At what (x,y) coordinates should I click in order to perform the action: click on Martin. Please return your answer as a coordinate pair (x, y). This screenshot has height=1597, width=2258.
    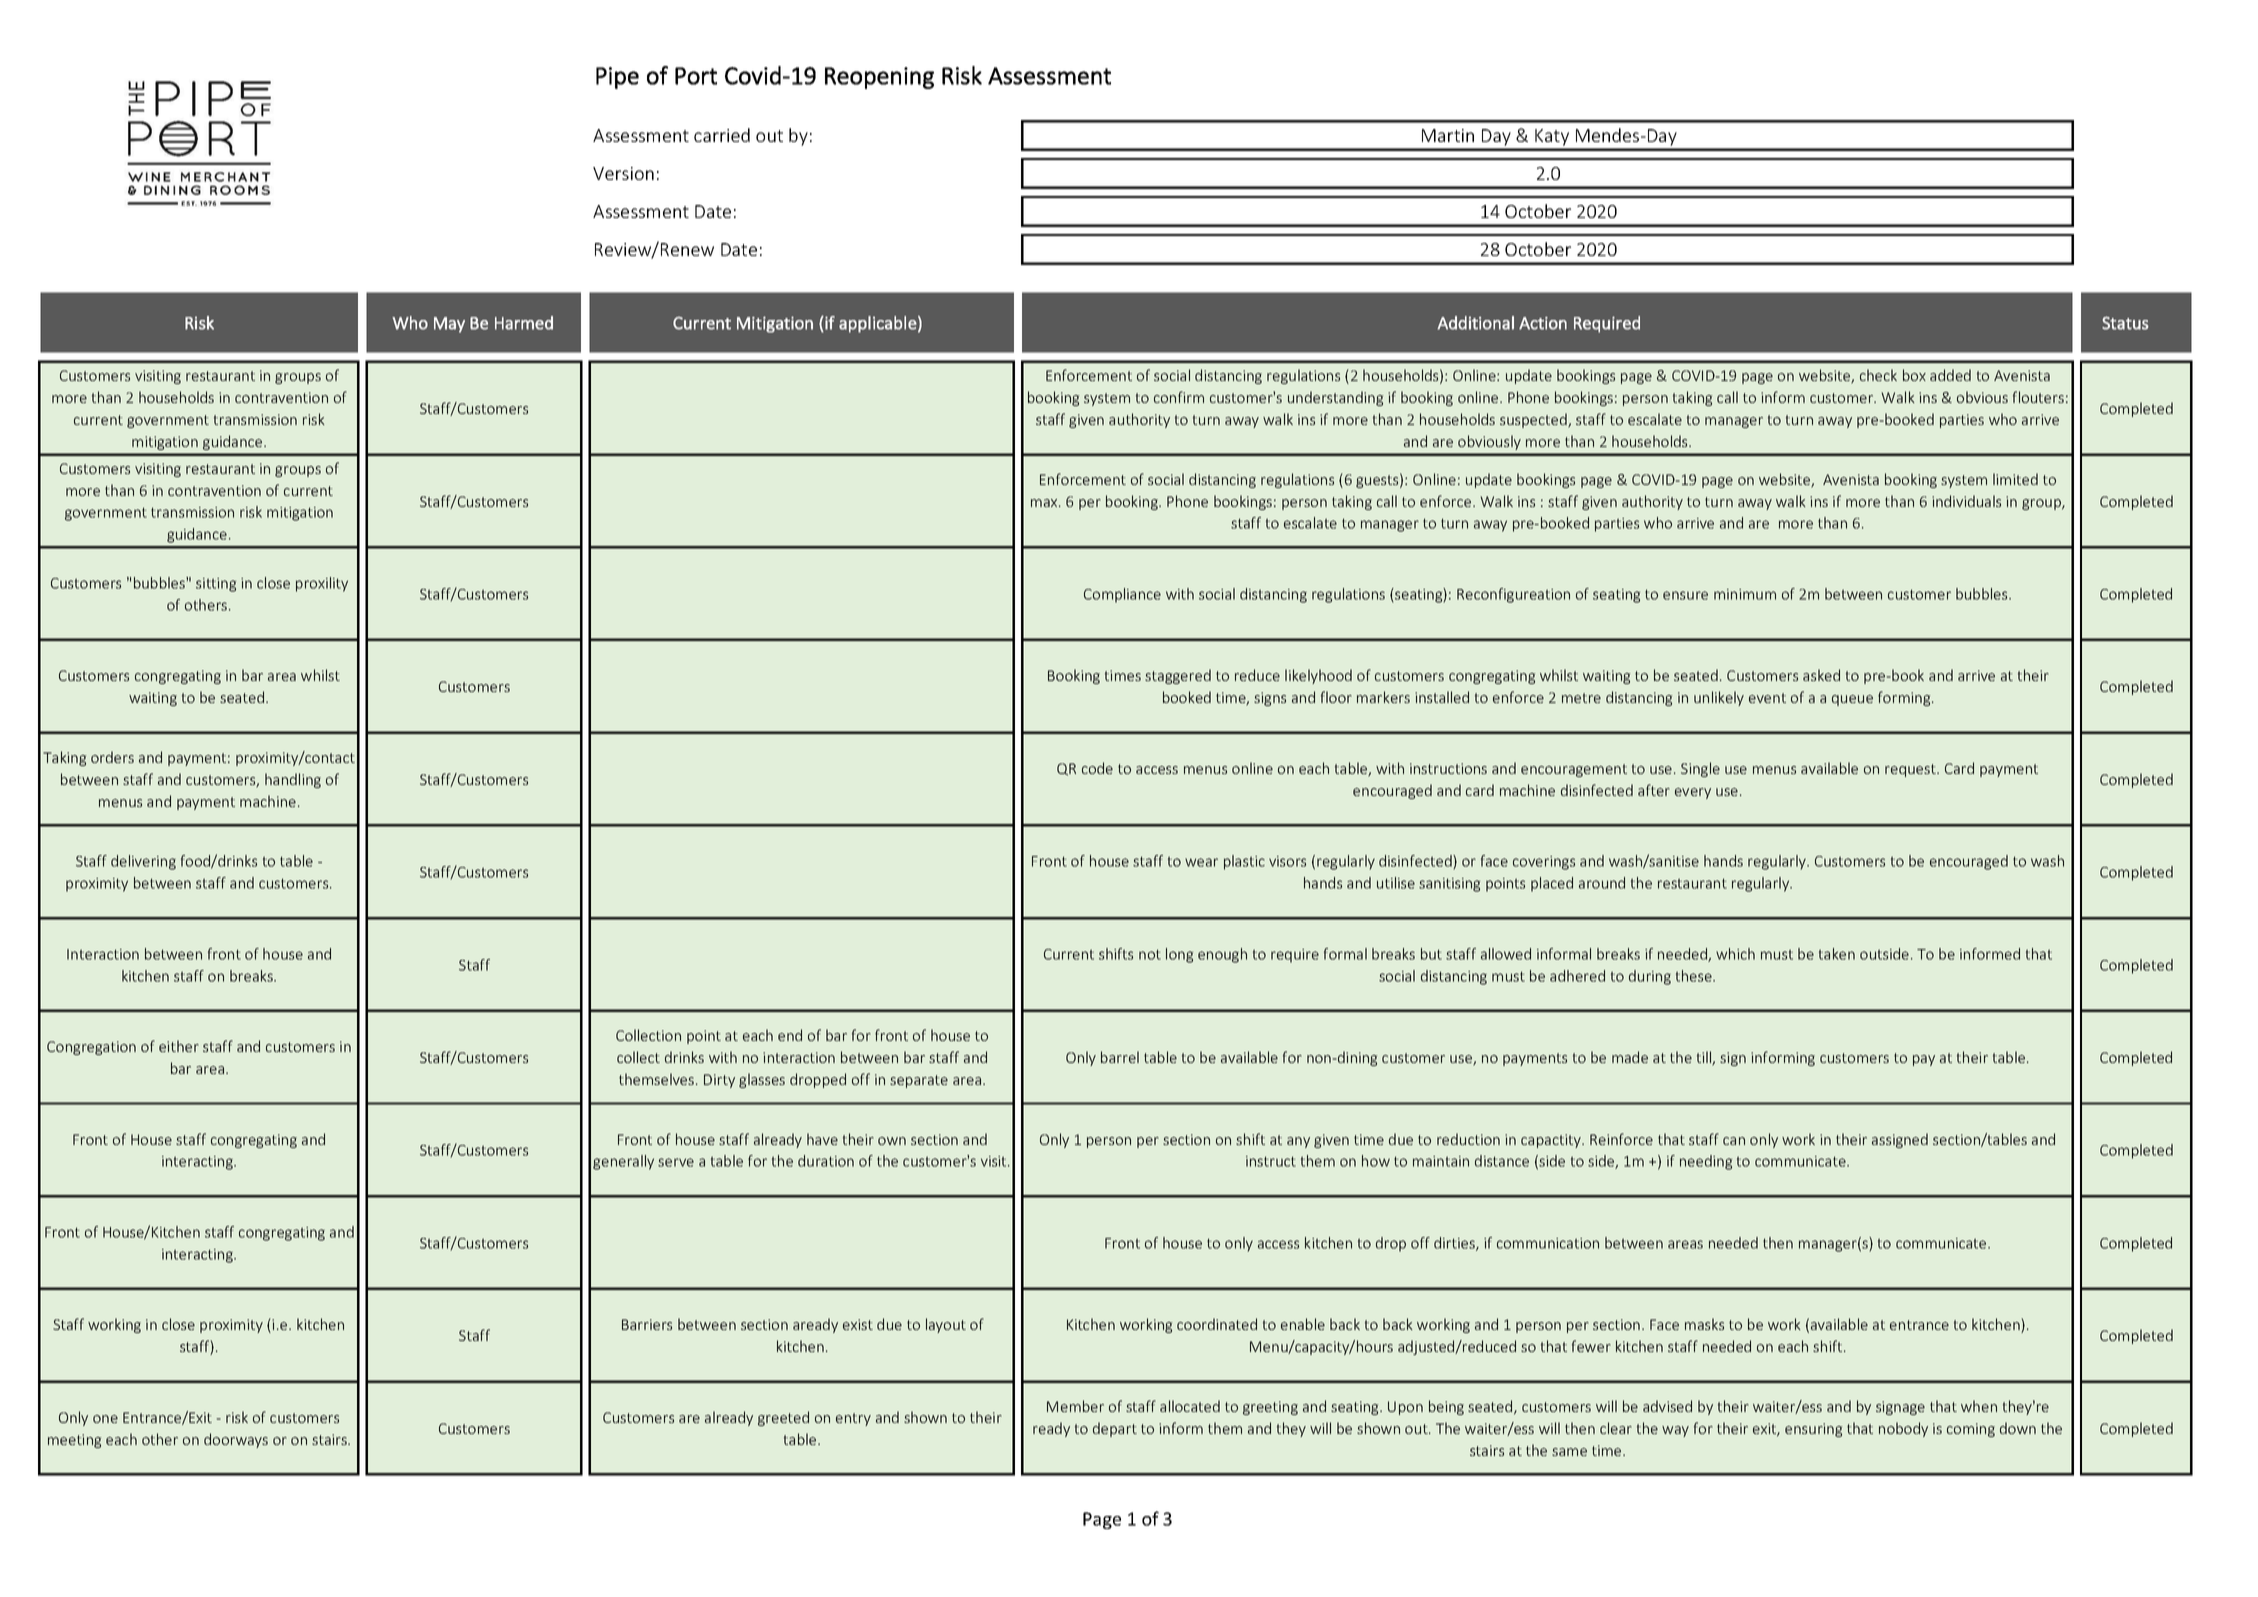
    Looking at the image, I should click on (1448, 135).
